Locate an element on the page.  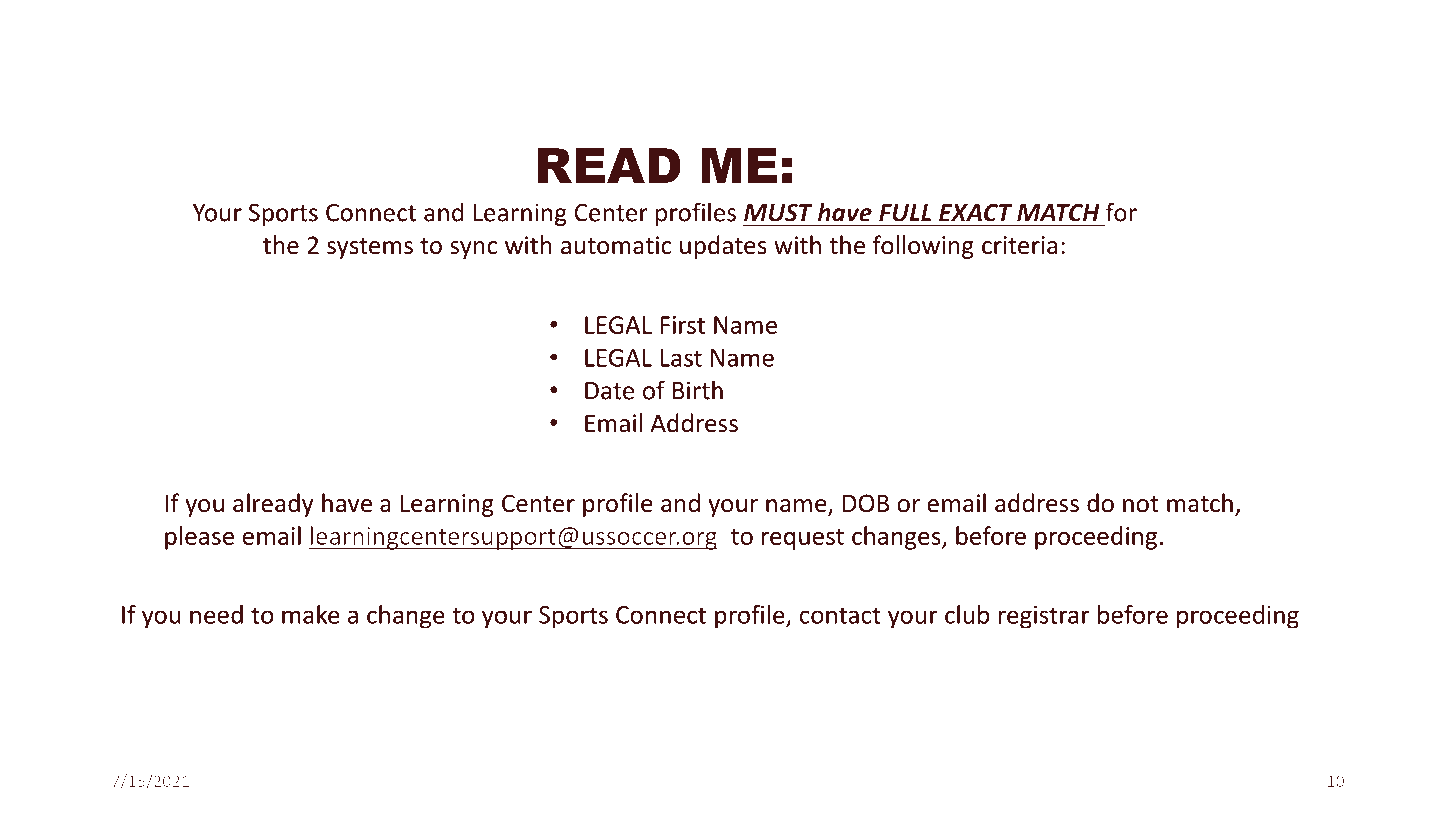
make is located at coordinates (311, 614).
